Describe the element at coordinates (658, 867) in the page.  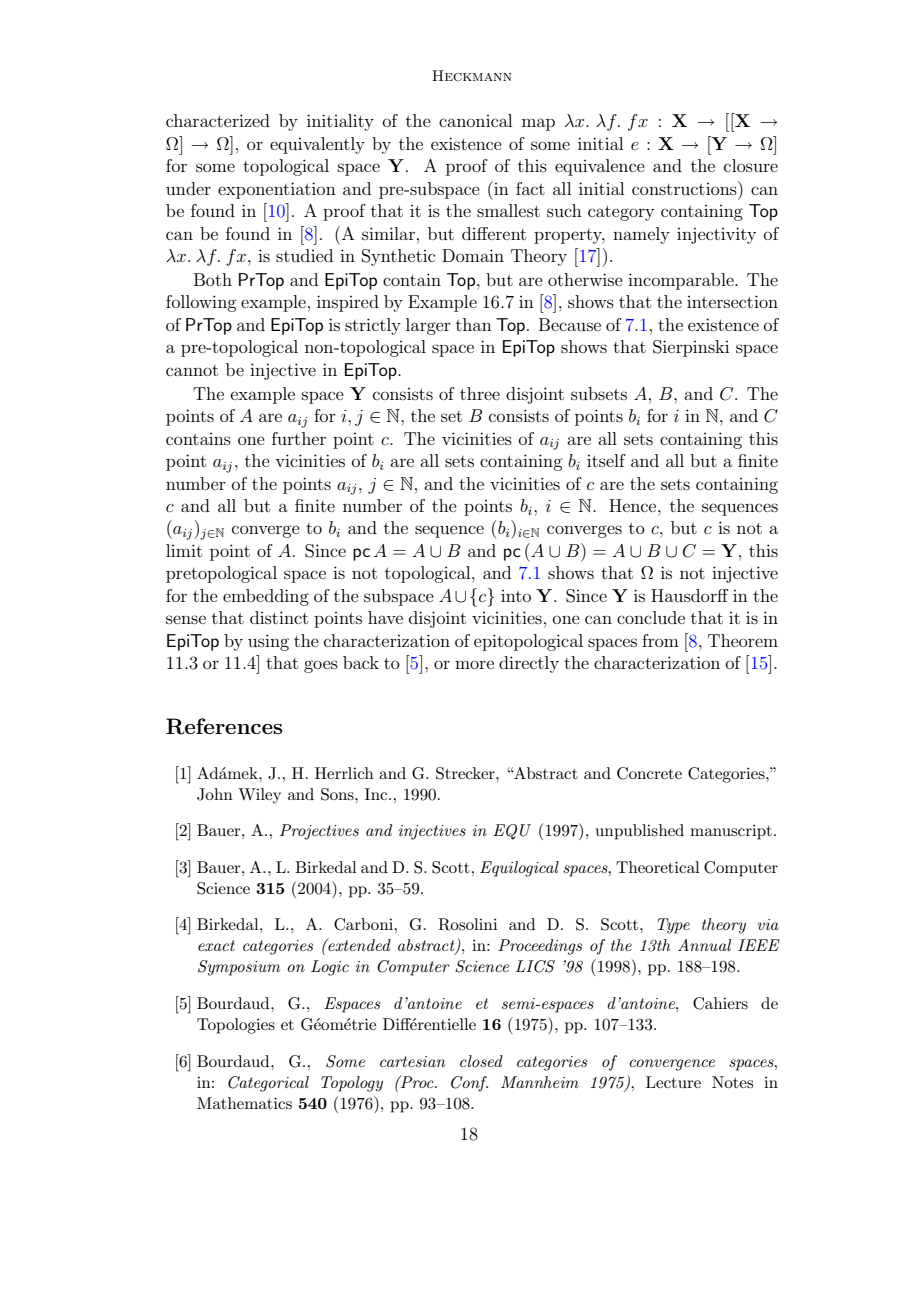
I see `Theoretical` at that location.
